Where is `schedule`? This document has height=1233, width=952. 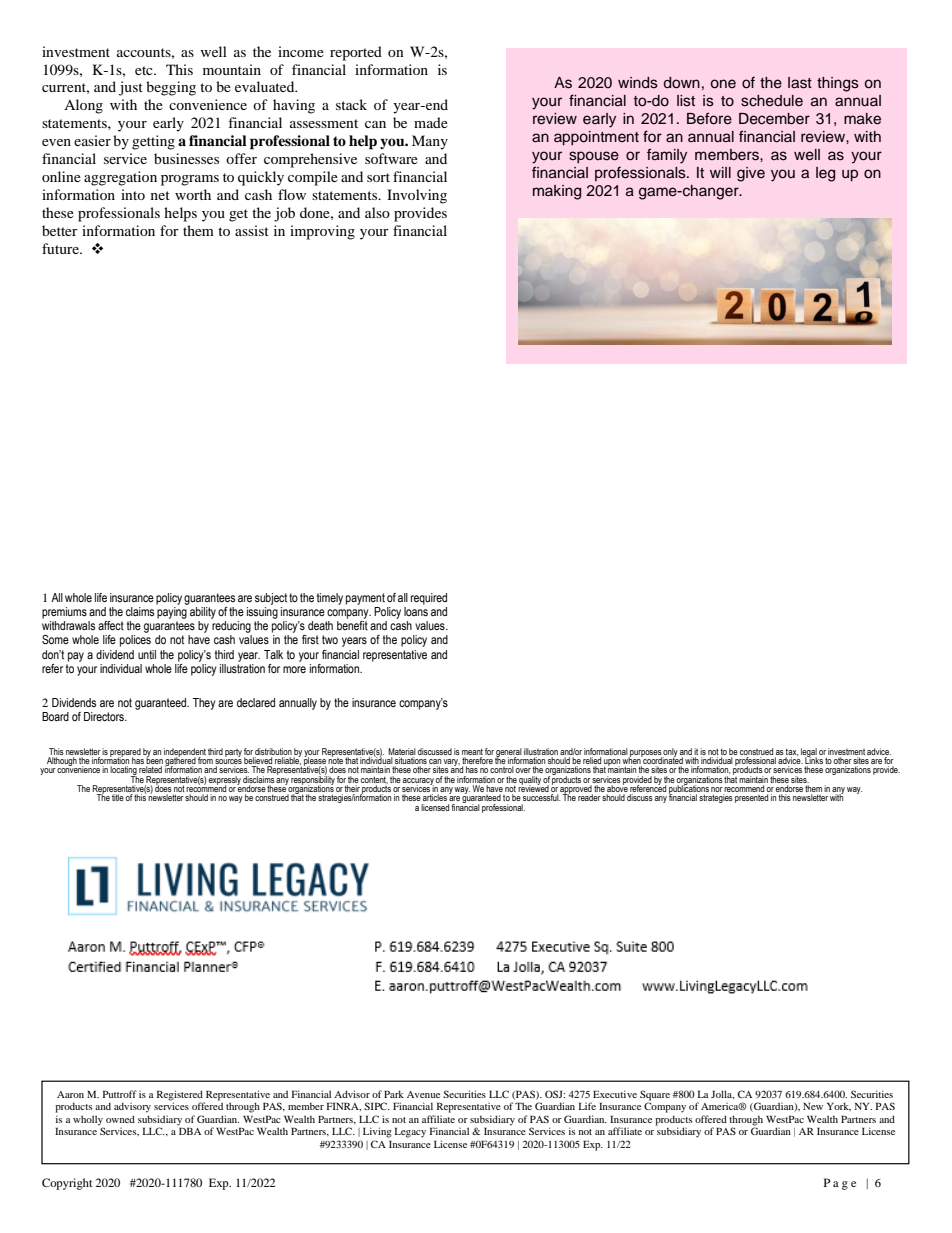
schedule is located at coordinates (772, 101).
